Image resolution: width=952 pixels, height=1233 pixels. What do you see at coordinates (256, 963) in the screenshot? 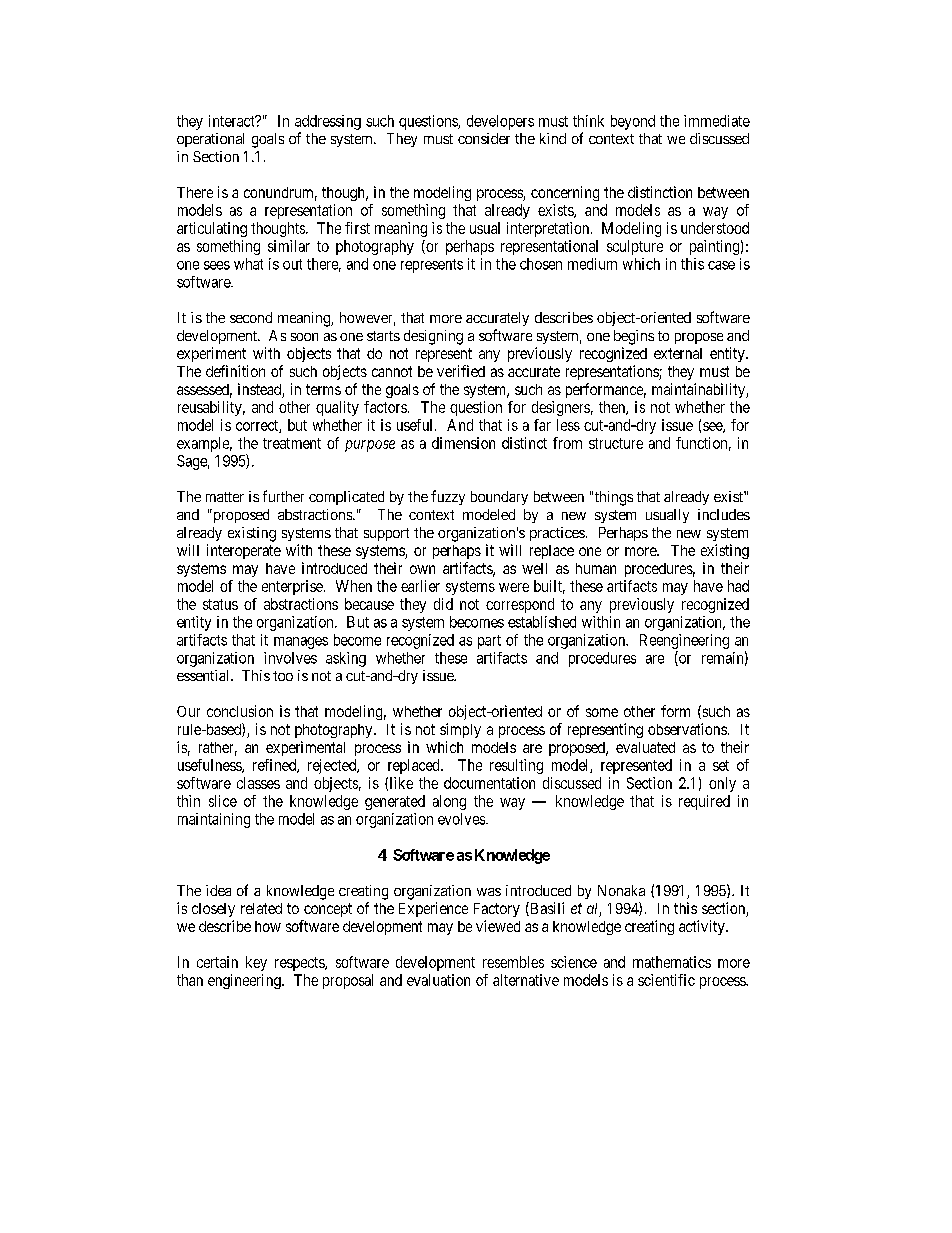
I see `key` at bounding box center [256, 963].
